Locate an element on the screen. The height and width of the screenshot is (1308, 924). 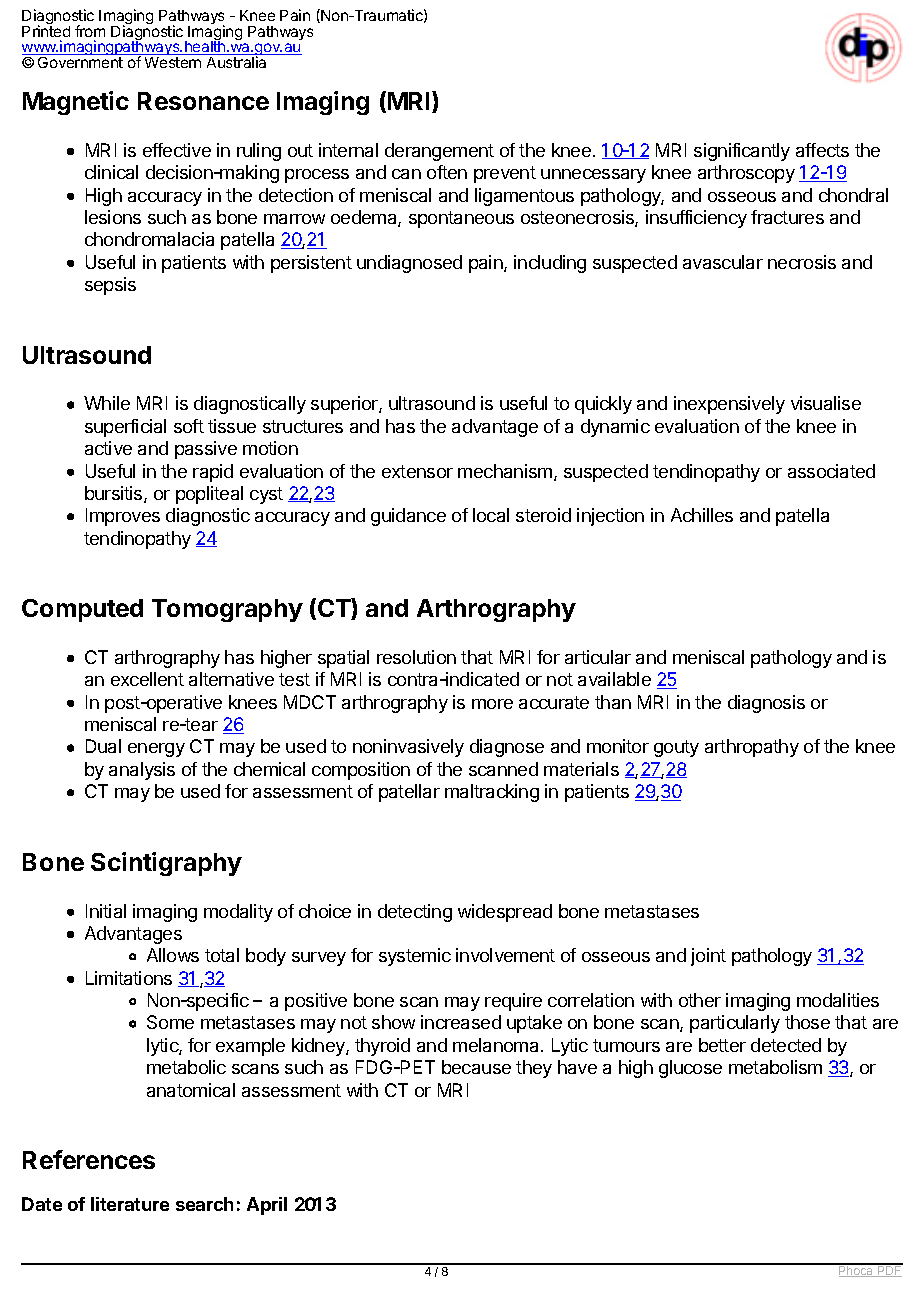
more is located at coordinates (492, 704).
